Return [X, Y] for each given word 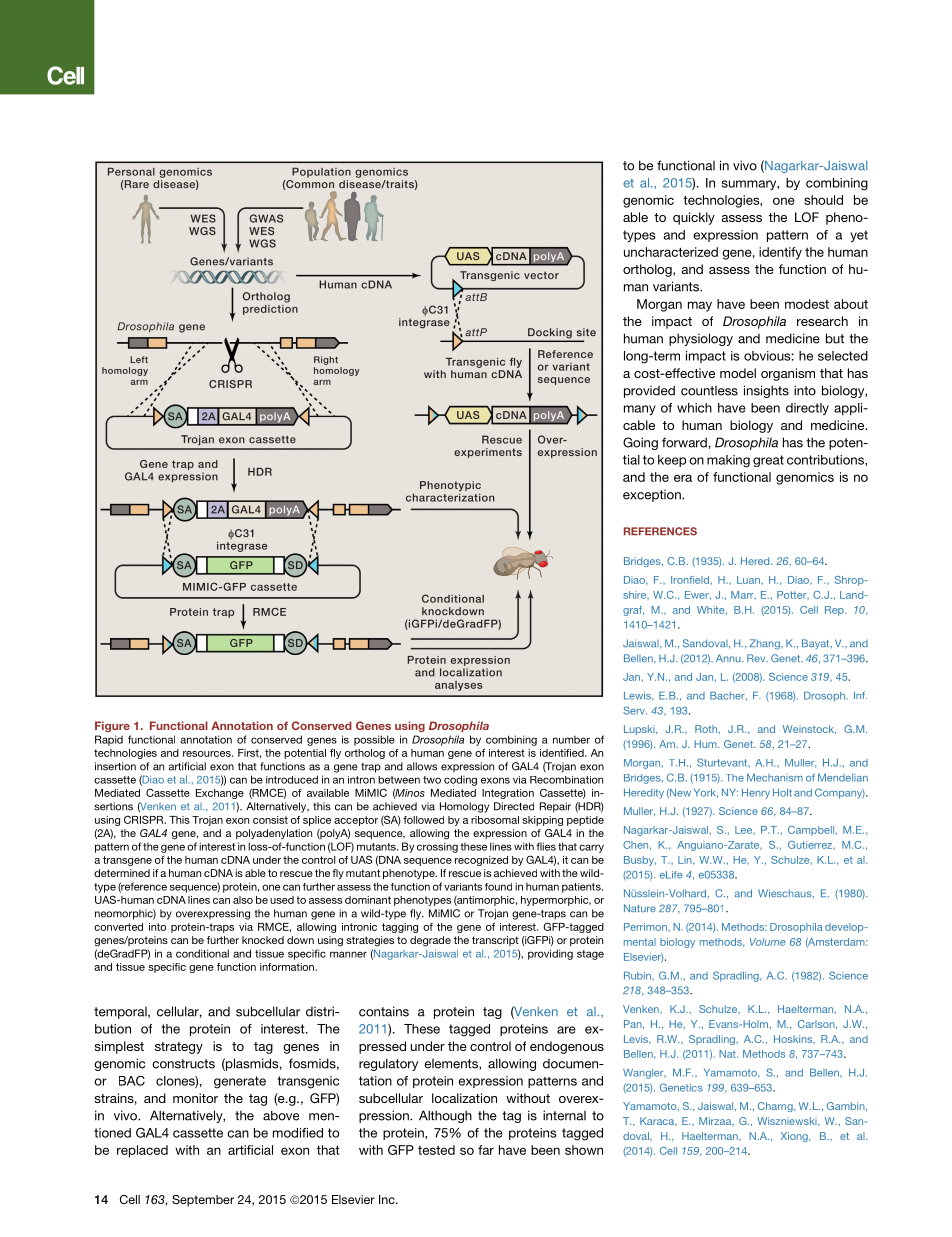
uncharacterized [671, 252]
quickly [694, 218]
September [203, 1201]
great [768, 461]
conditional [202, 953]
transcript [495, 941]
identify [780, 253]
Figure [112, 726]
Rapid [109, 740]
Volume [768, 942]
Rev [757, 658]
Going [640, 443]
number [571, 740]
